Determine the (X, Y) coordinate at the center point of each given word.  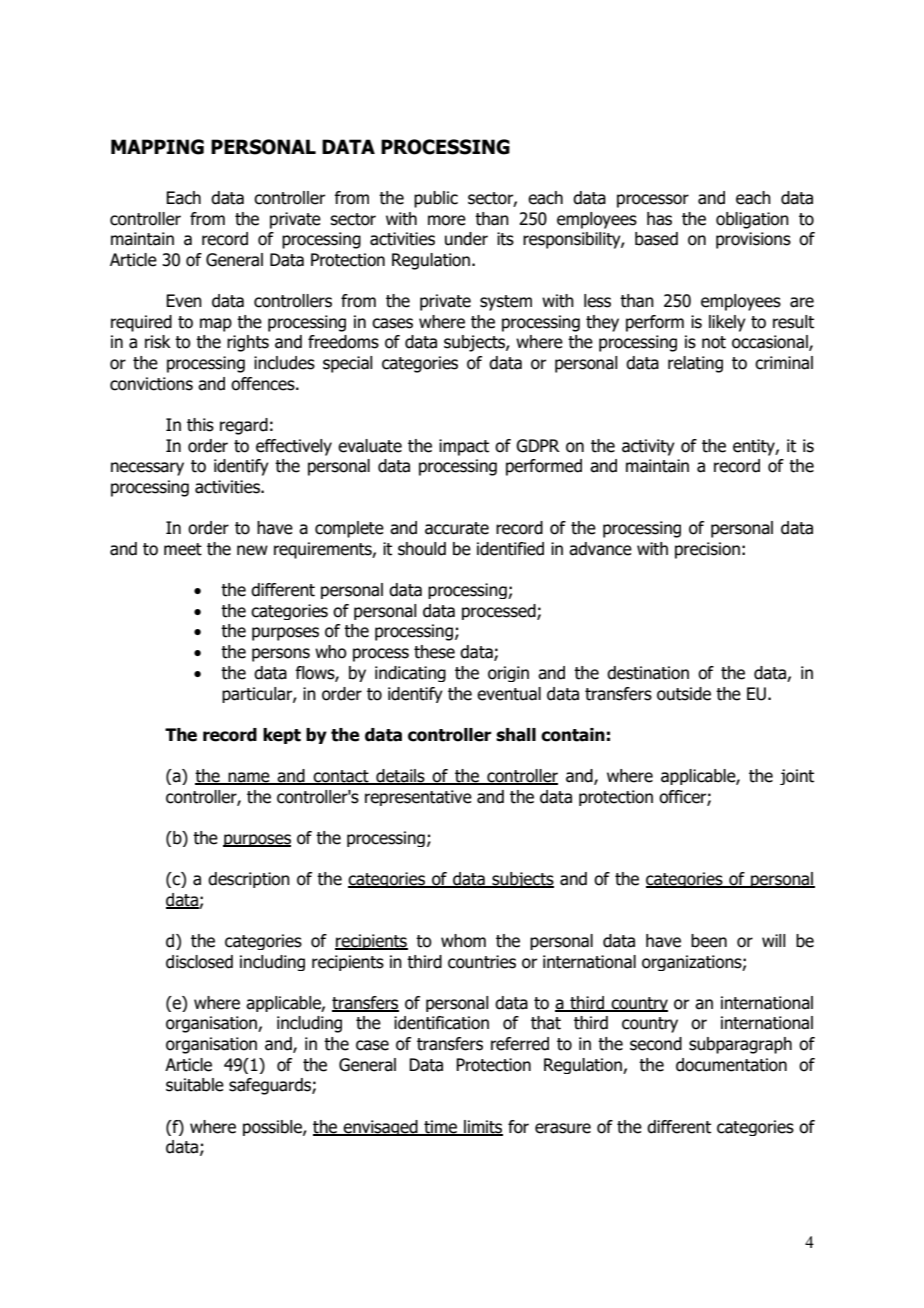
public (436, 199)
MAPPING (157, 147)
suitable (195, 1085)
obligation (752, 220)
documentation (731, 1065)
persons (281, 655)
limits (482, 1127)
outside (684, 694)
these (434, 652)
